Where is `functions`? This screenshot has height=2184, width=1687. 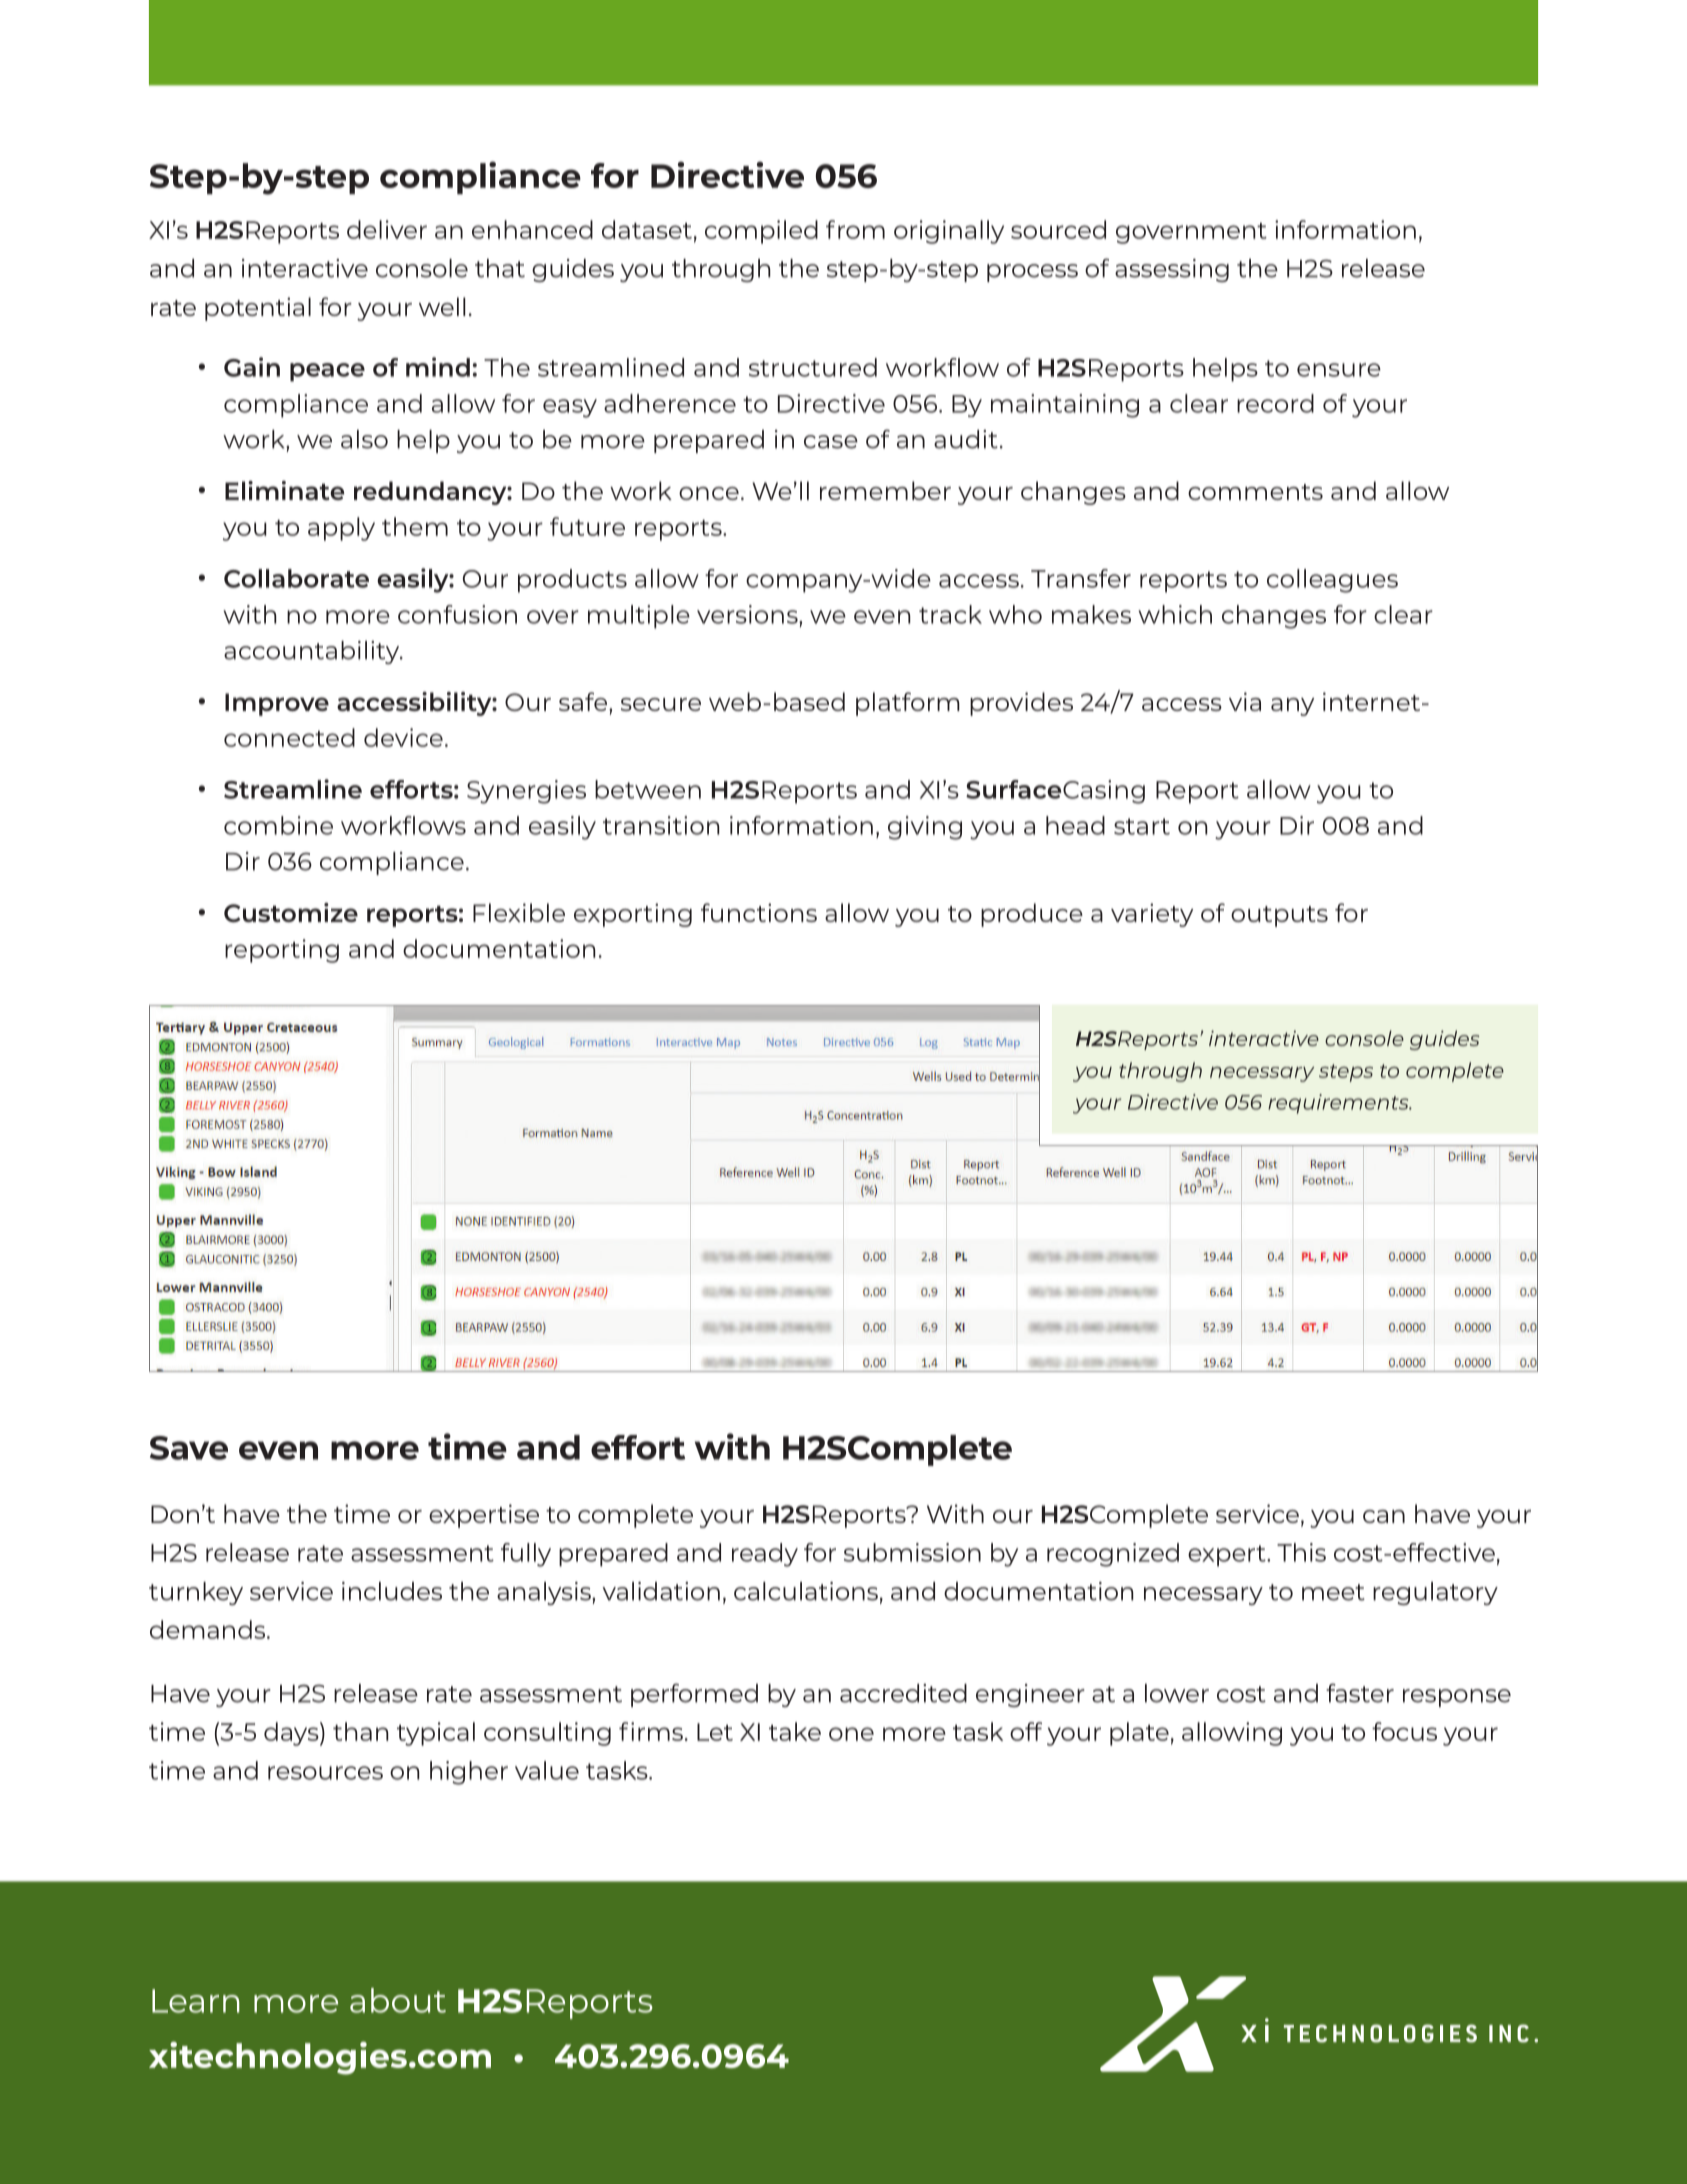
functions is located at coordinates (759, 912).
